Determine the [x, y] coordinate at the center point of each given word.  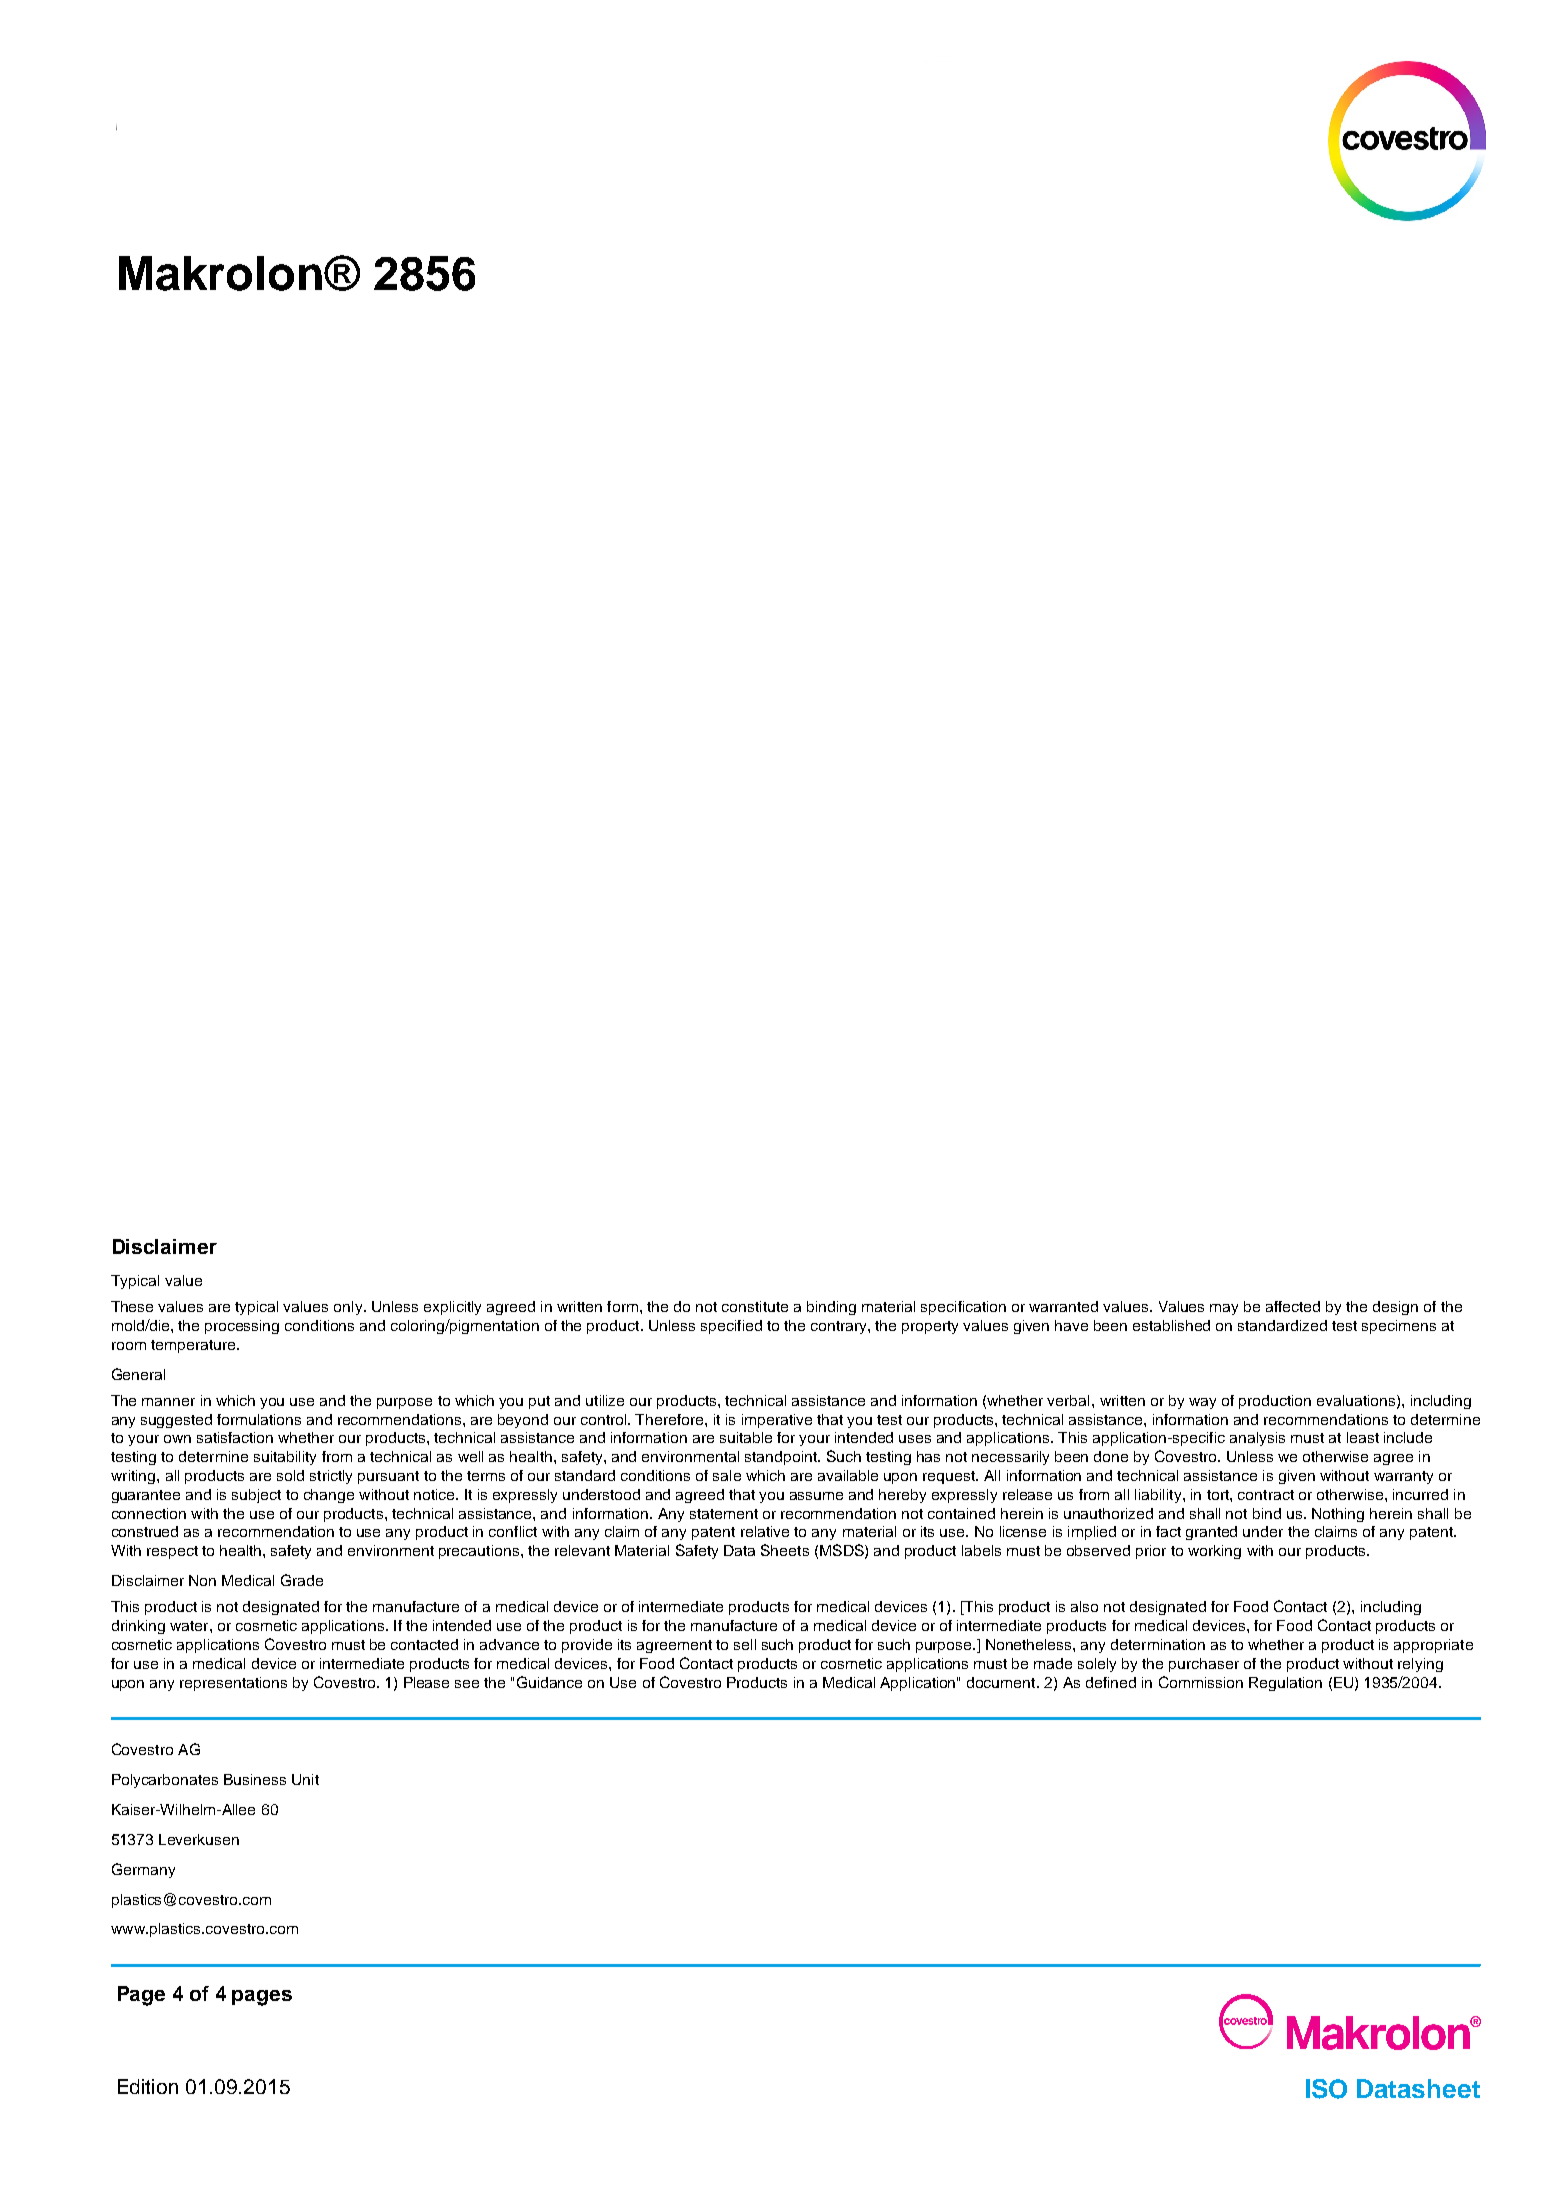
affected [1293, 1306]
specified [731, 1327]
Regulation [1285, 1684]
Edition [148, 2086]
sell [745, 1644]
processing [242, 1327]
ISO [1326, 2089]
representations [233, 1684]
